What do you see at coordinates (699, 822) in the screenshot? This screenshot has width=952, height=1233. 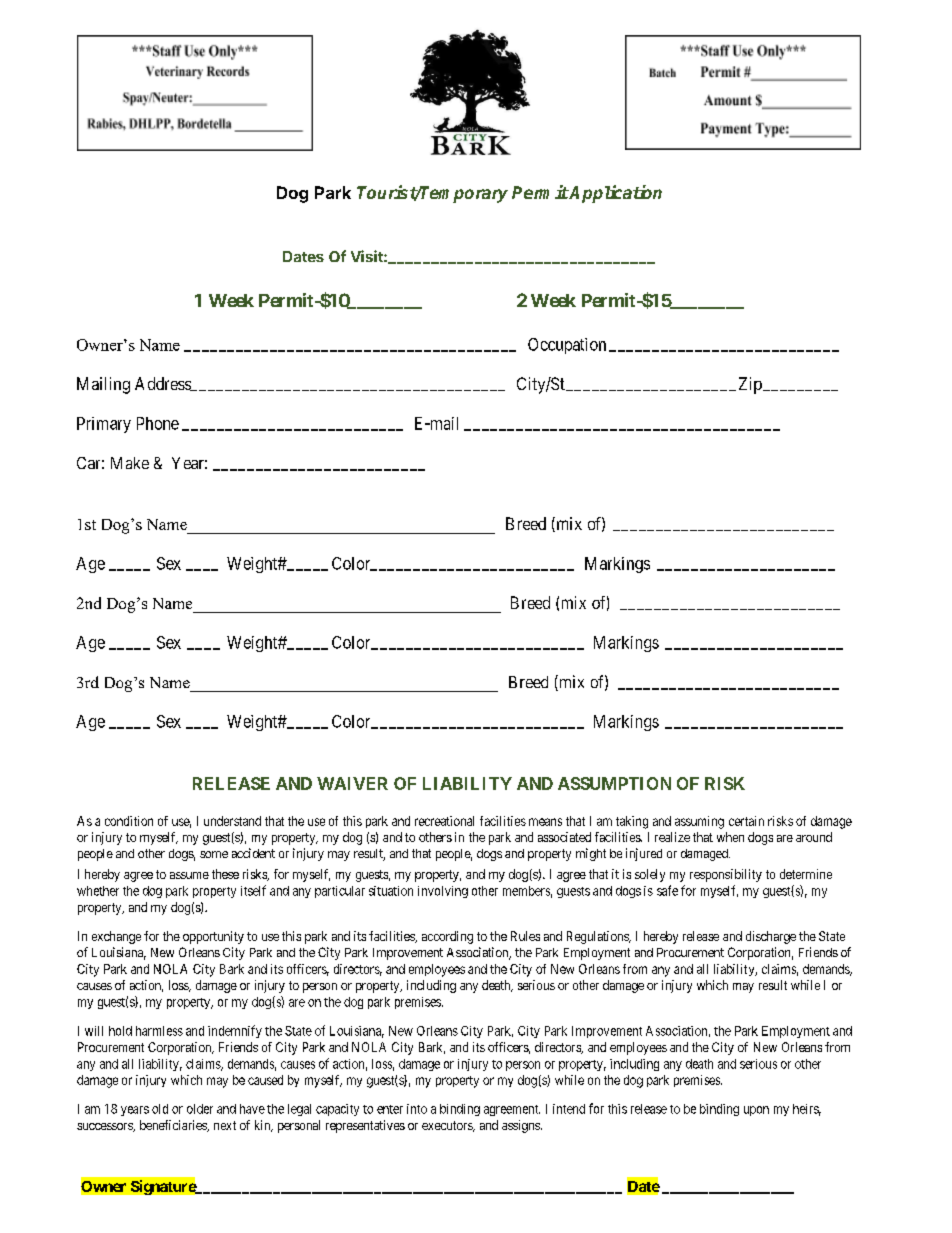 I see `assuming` at bounding box center [699, 822].
